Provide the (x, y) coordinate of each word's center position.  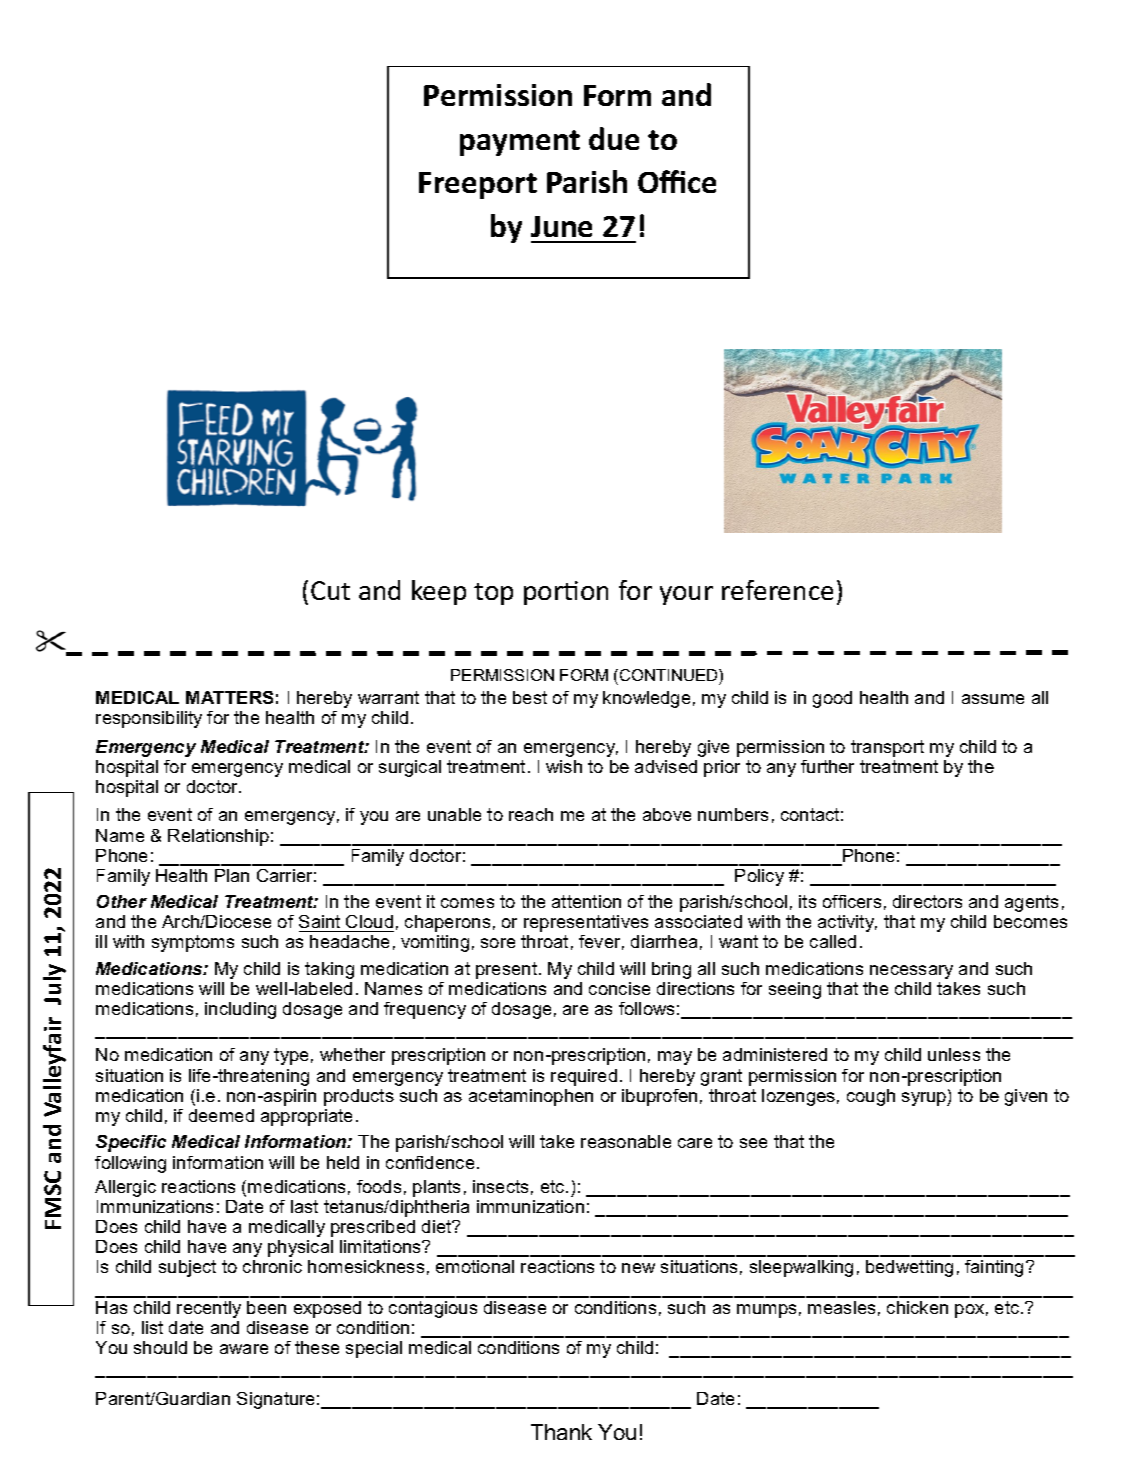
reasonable (626, 1141)
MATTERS (229, 697)
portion (566, 593)
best (530, 697)
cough (871, 1097)
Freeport (478, 185)
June (561, 226)
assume (993, 699)
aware (244, 1349)
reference (777, 590)
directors (927, 901)
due (614, 138)
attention (586, 901)
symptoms (193, 943)
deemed (221, 1115)
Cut (330, 590)
